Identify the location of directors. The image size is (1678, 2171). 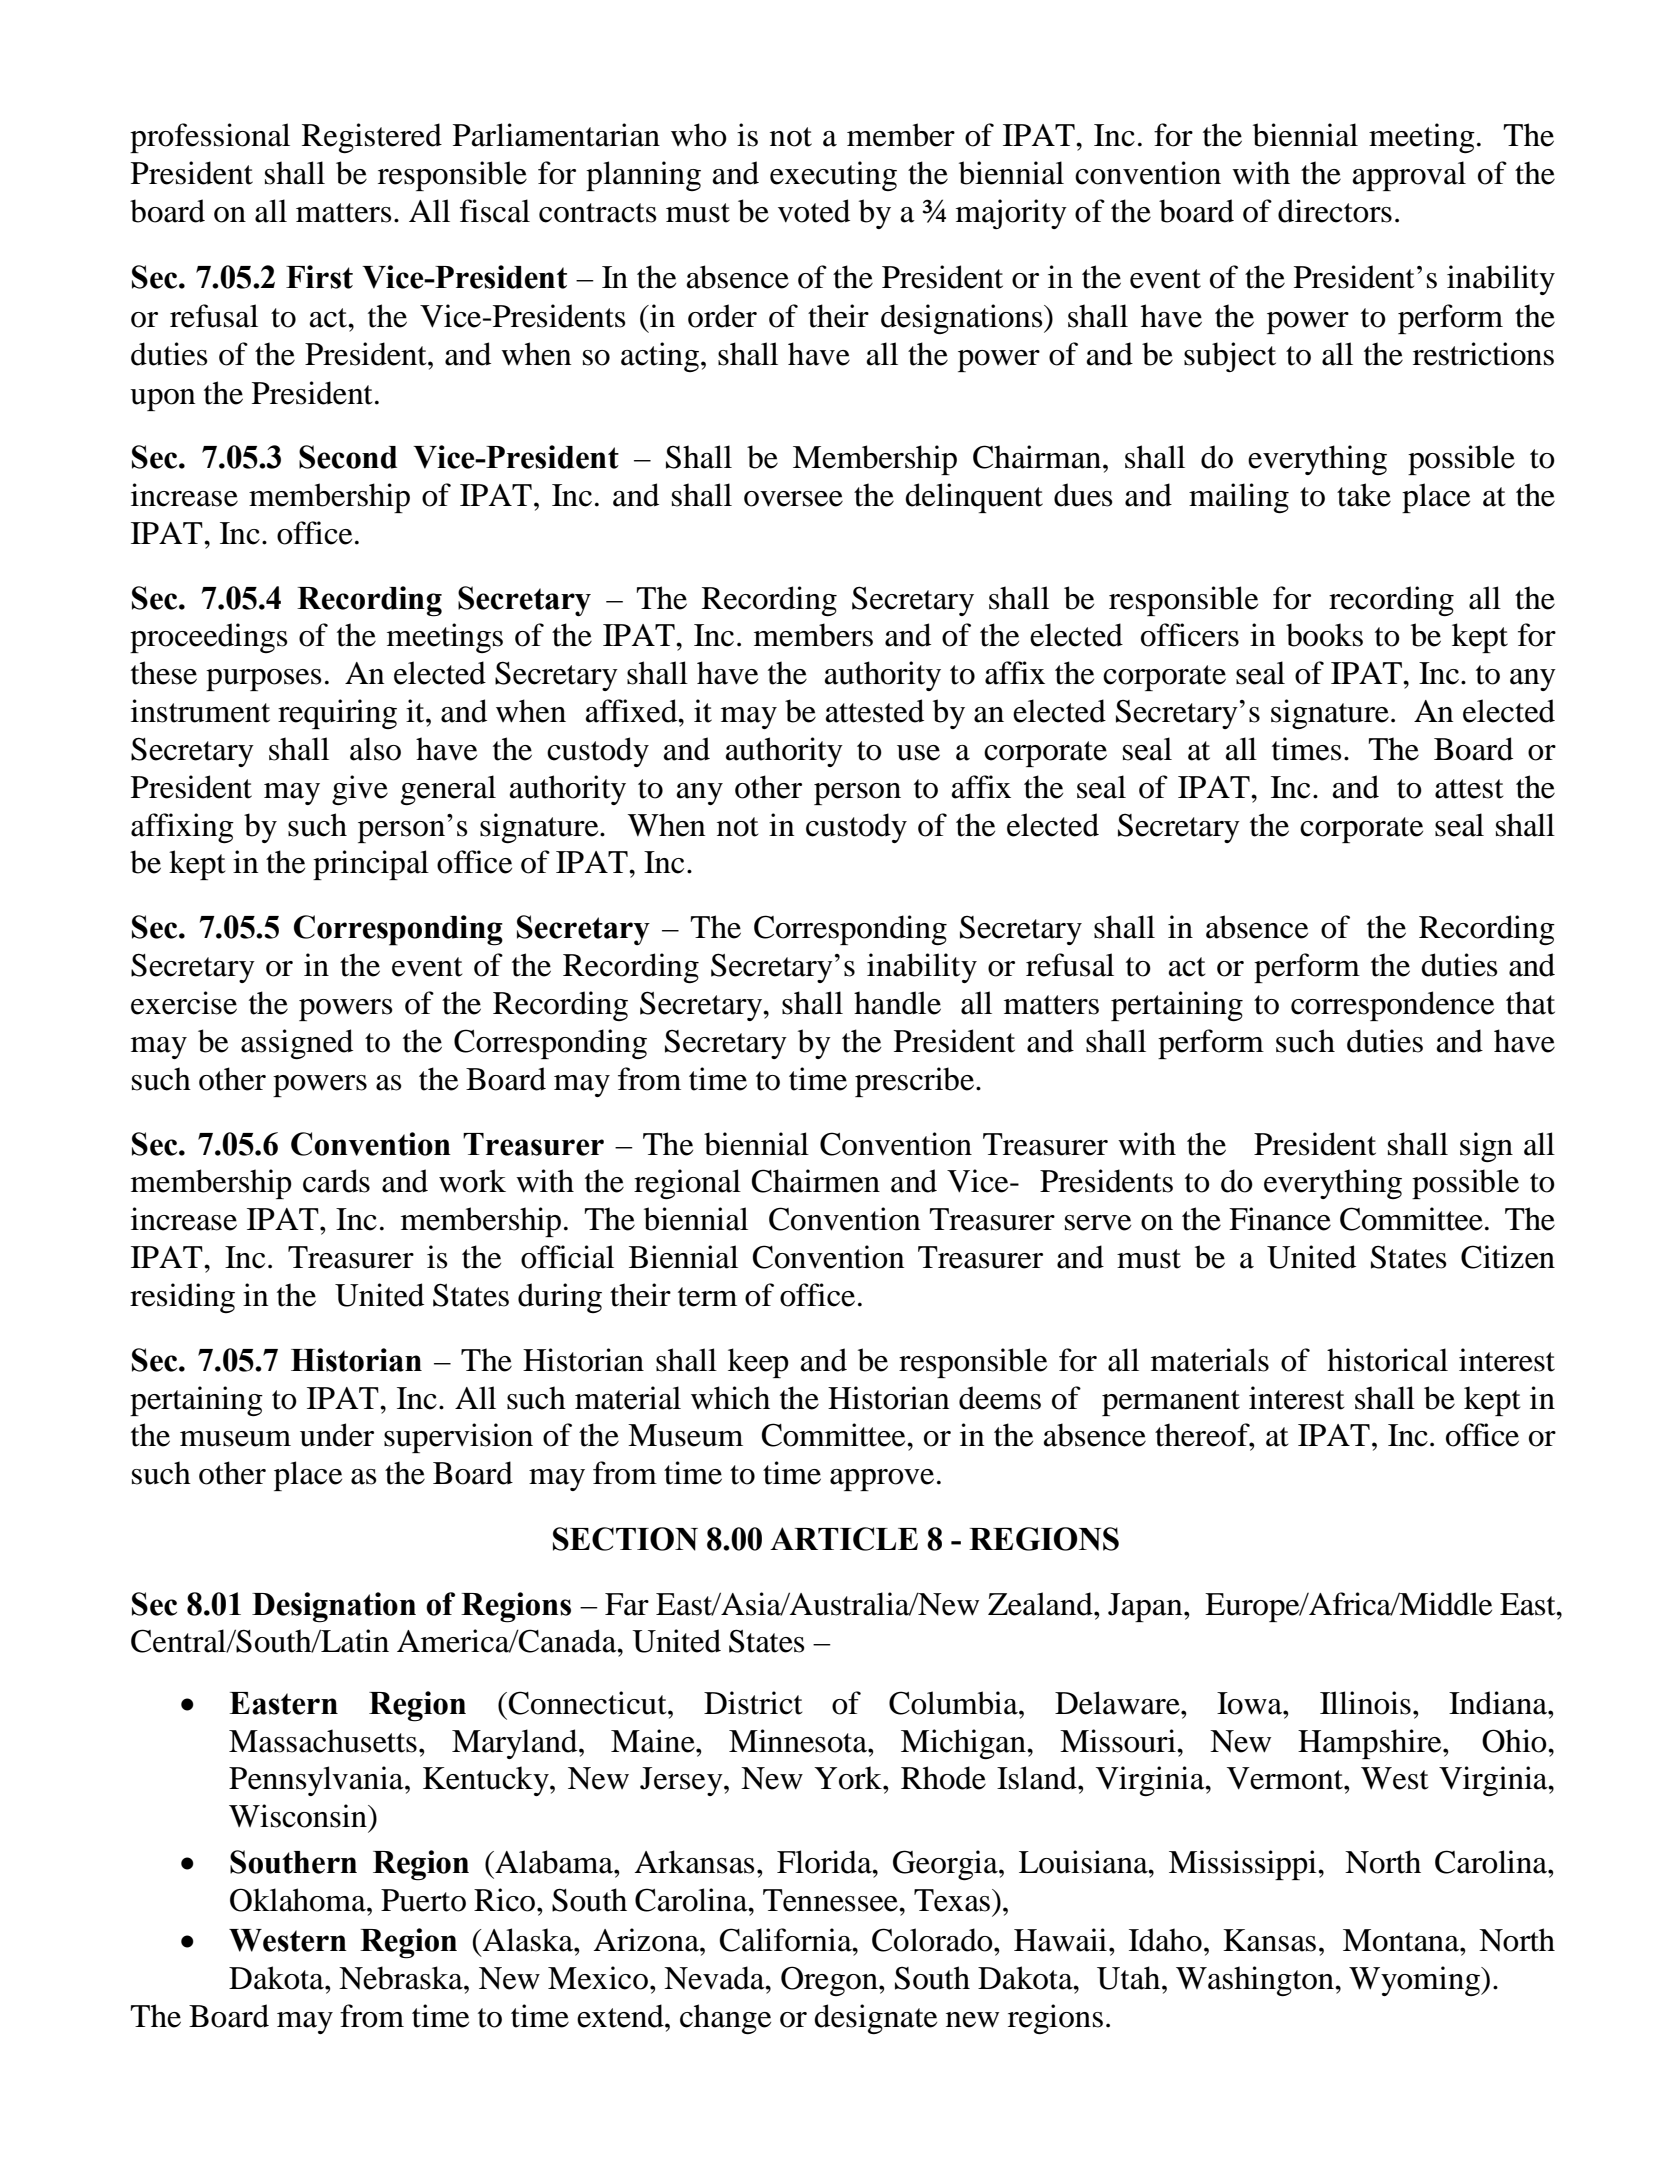
(1335, 211).
